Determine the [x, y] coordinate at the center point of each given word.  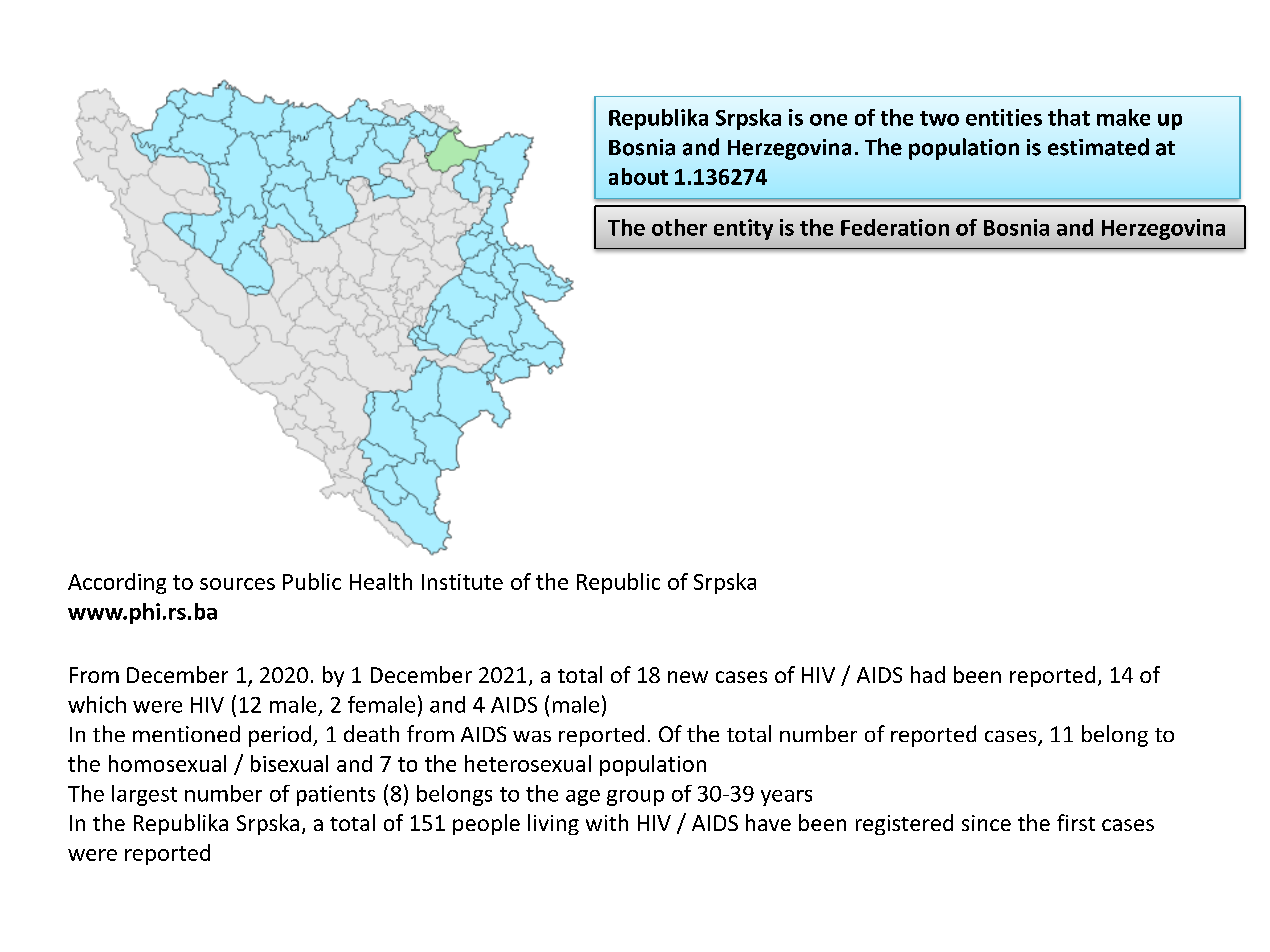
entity [743, 229]
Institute [462, 582]
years [786, 798]
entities [1004, 117]
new [688, 677]
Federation [895, 227]
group [635, 798]
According [117, 583]
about [638, 176]
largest [144, 795]
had [928, 674]
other [679, 227]
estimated [1098, 147]
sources [237, 584]
